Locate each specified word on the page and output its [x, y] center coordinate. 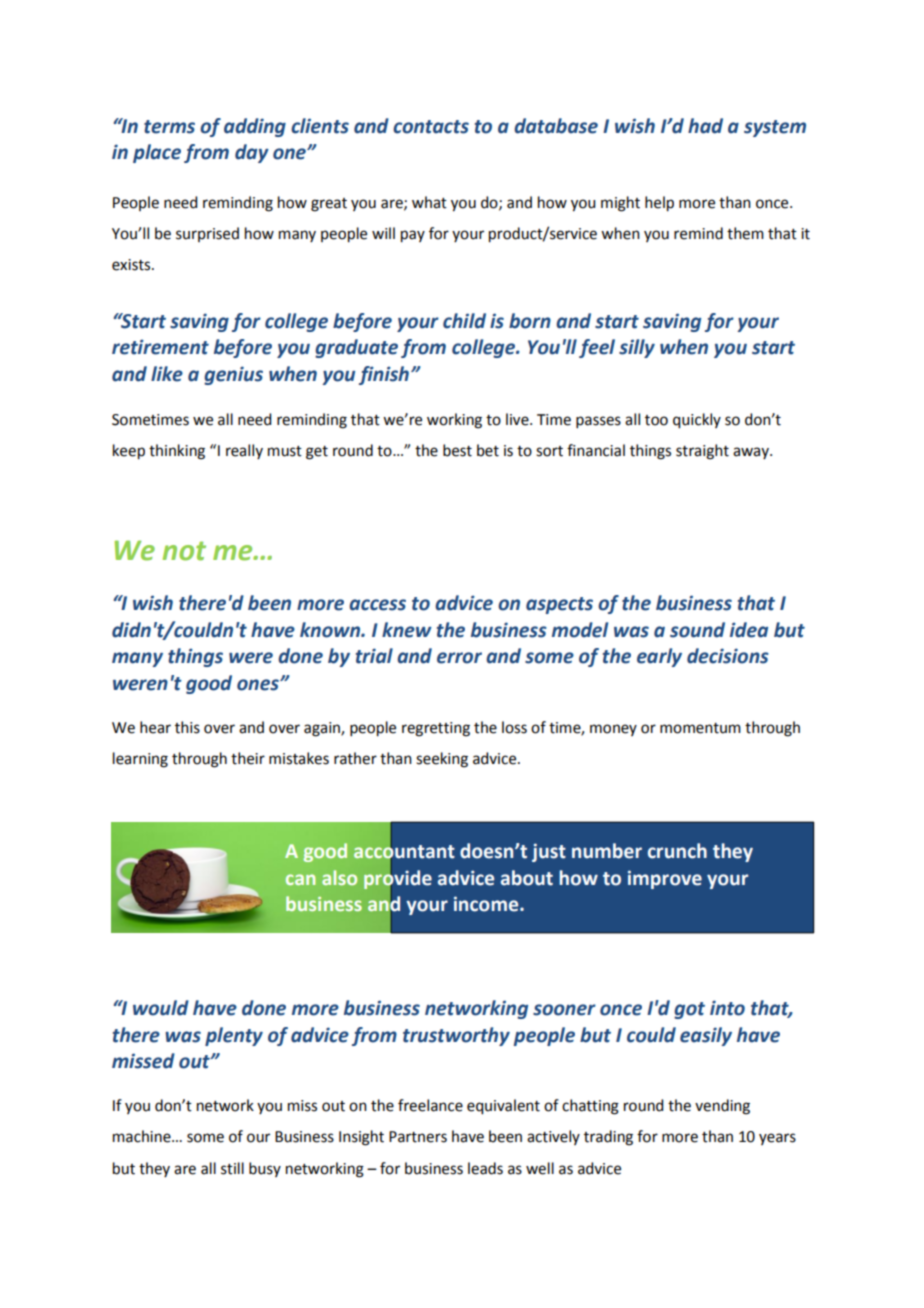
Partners [418, 1137]
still [232, 1168]
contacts [431, 127]
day [252, 153]
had [705, 126]
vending [722, 1107]
